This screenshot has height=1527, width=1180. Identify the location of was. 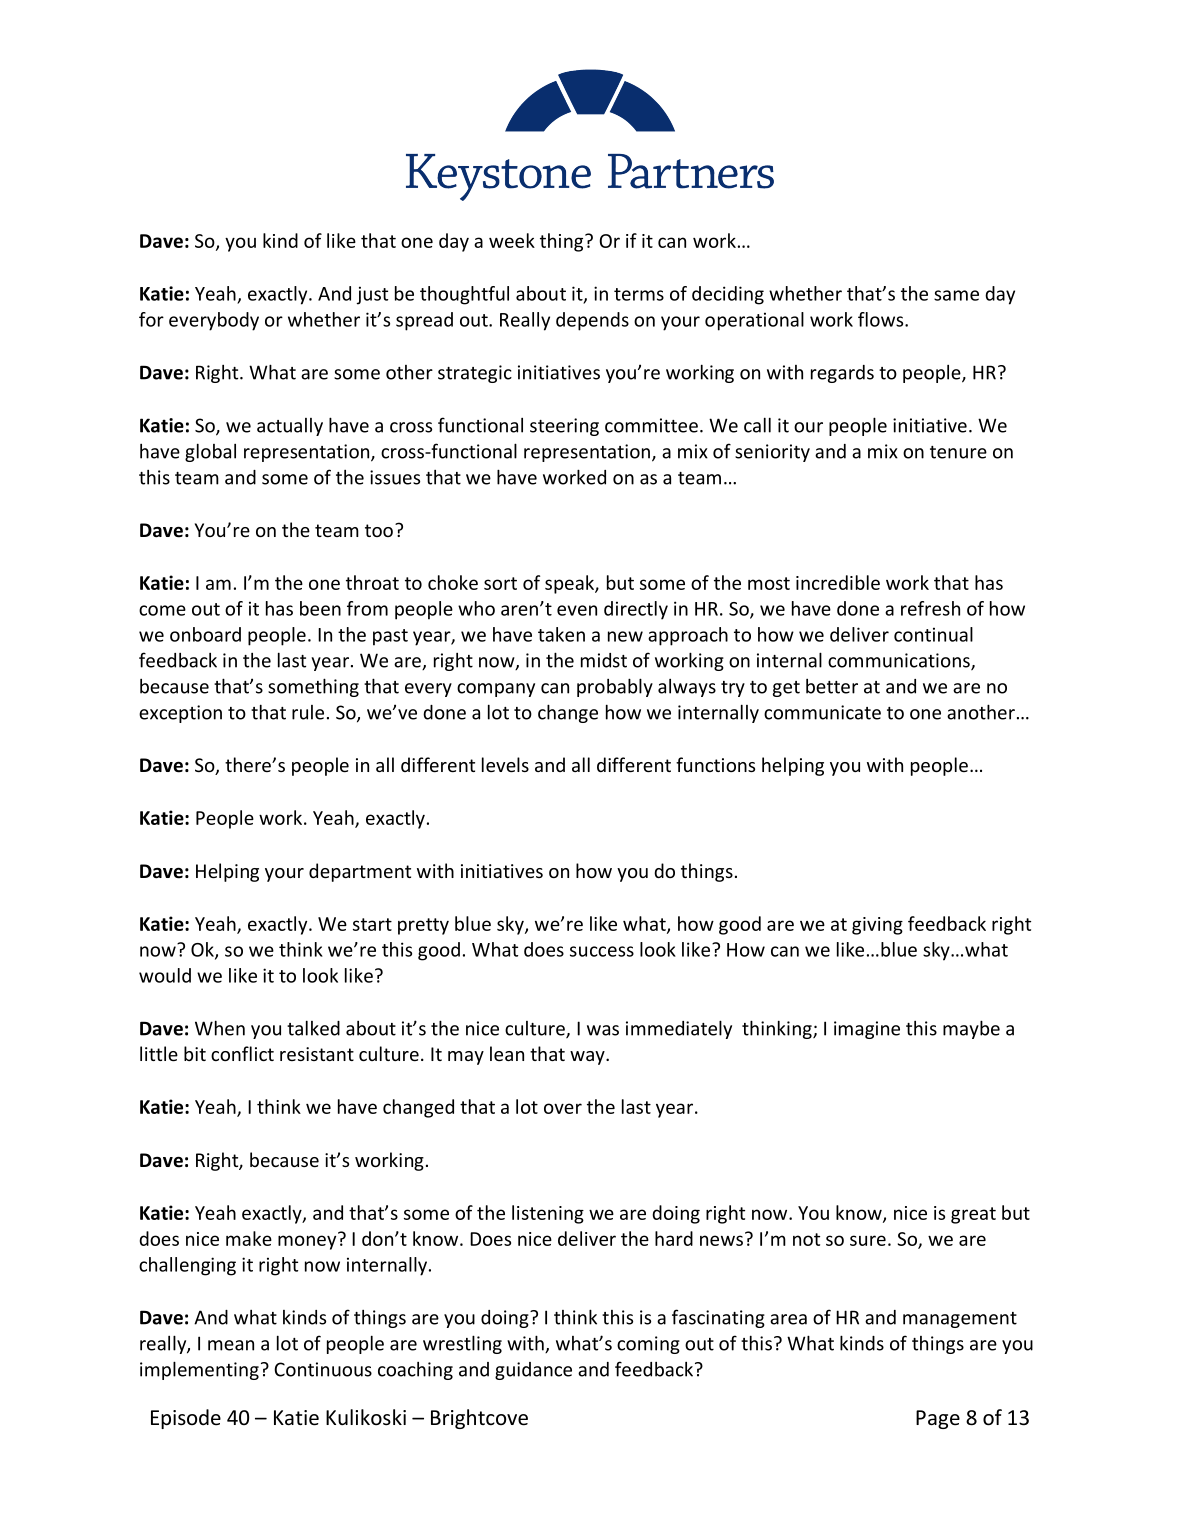
(603, 1030).
